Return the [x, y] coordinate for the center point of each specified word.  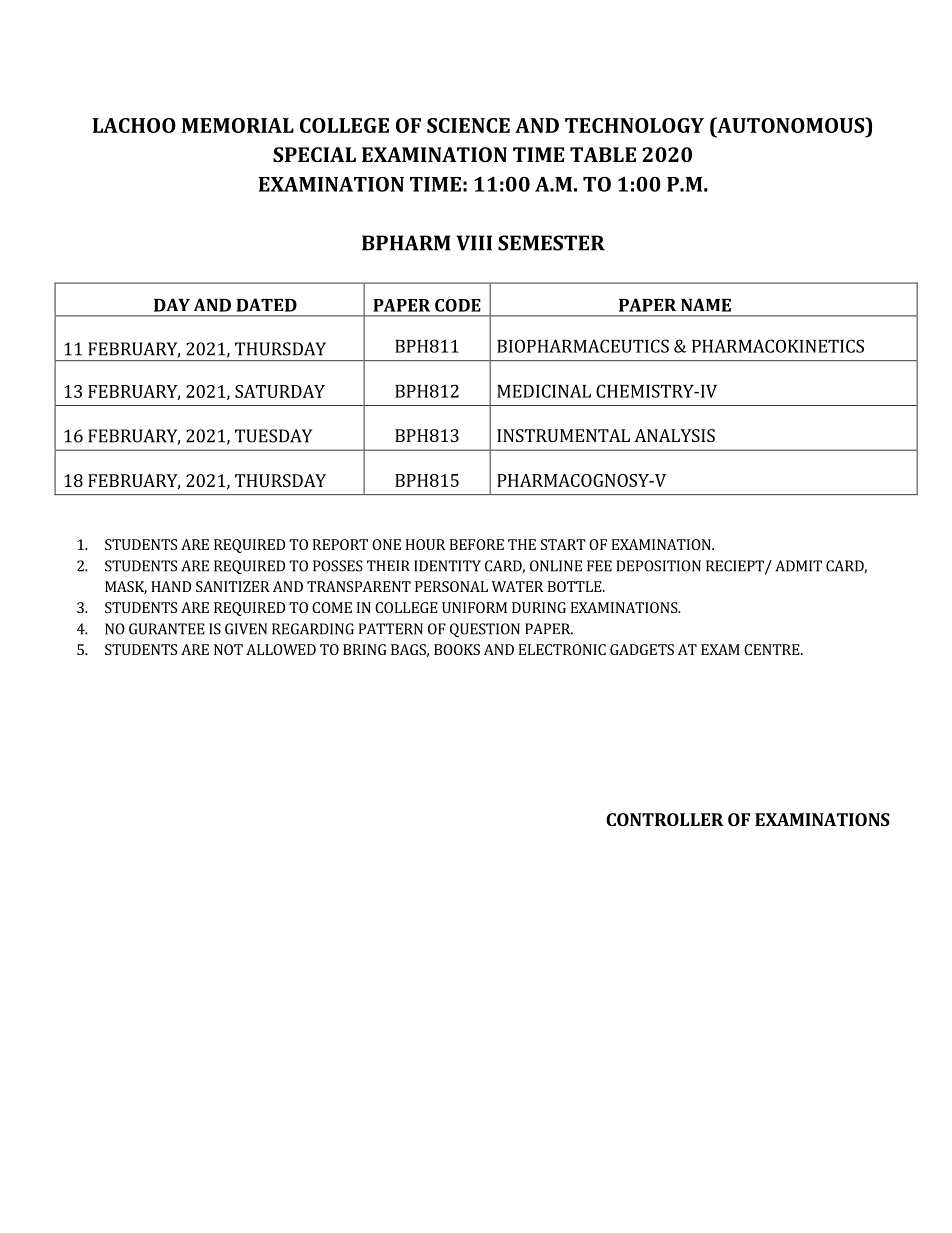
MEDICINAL [544, 391]
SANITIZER [233, 586]
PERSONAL [451, 586]
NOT [228, 649]
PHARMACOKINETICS [778, 346]
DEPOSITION [658, 566]
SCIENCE [468, 125]
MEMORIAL [238, 125]
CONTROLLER [665, 819]
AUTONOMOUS [791, 125]
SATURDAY [280, 391]
